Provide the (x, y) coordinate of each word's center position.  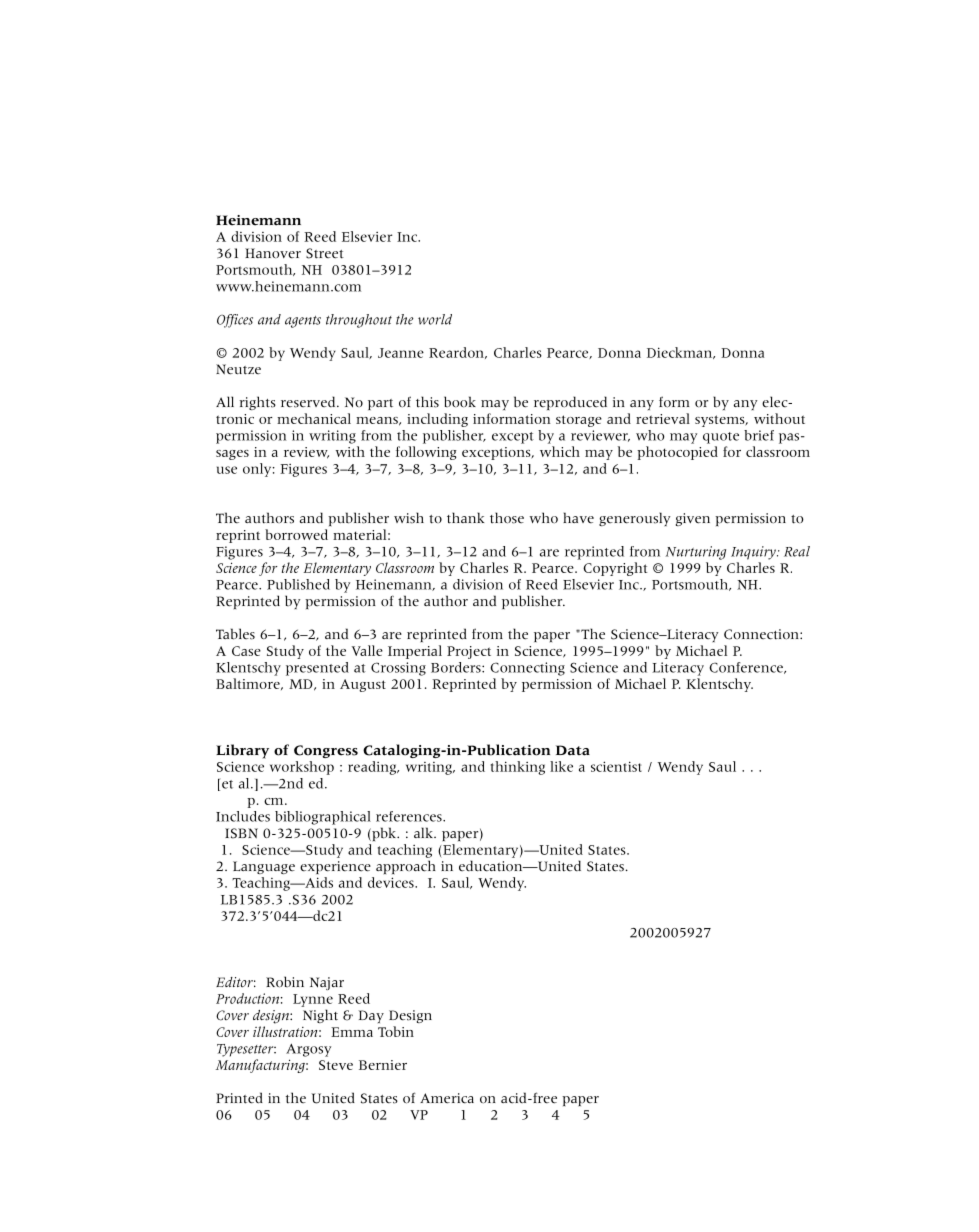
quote (721, 438)
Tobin (396, 1031)
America (447, 1098)
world (435, 319)
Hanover (273, 253)
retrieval (663, 418)
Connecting (527, 669)
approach (406, 867)
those (507, 518)
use (227, 470)
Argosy (308, 1050)
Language (264, 867)
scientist (616, 766)
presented (317, 669)
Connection (762, 634)
